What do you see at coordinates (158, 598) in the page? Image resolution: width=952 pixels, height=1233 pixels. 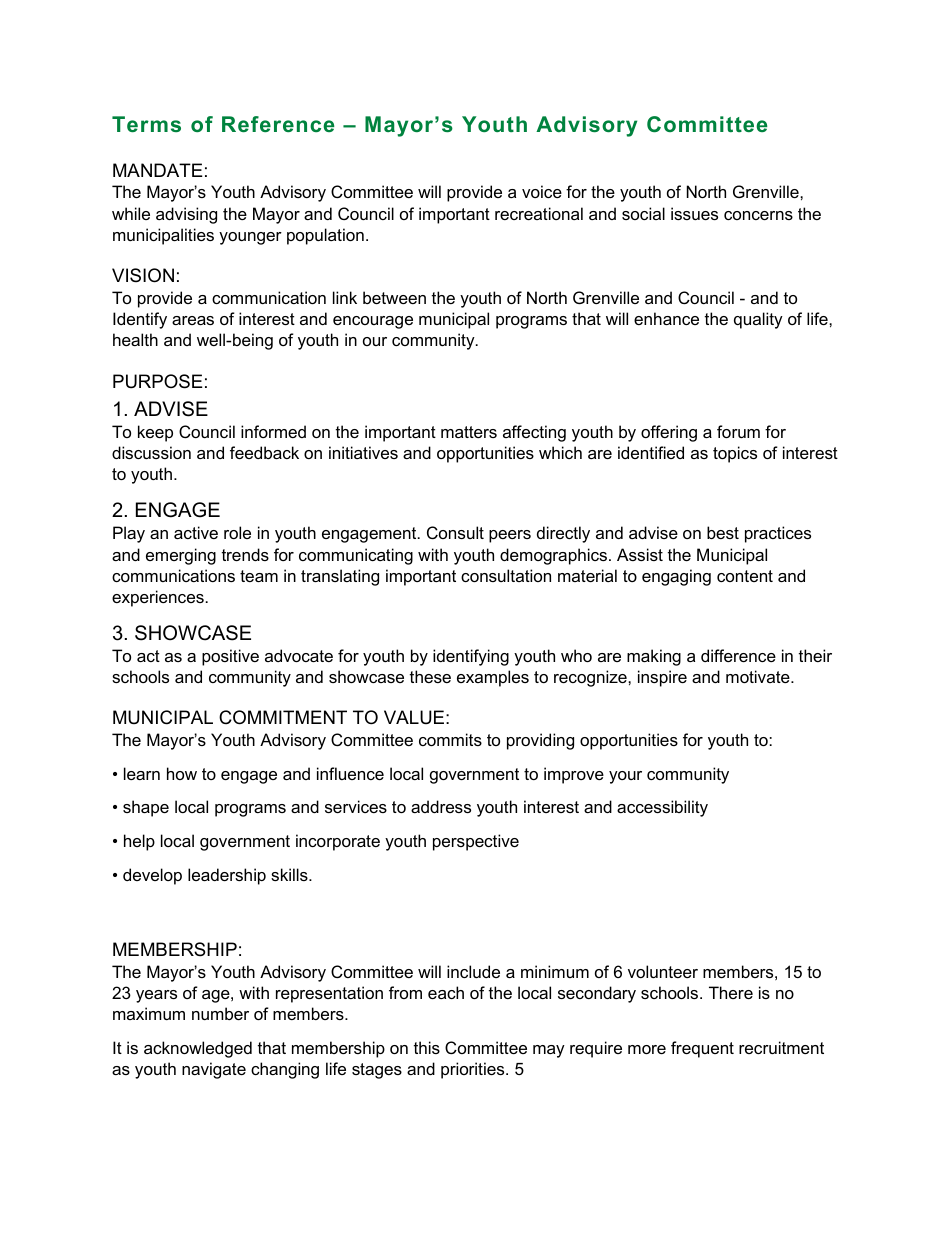 I see `experiences` at bounding box center [158, 598].
